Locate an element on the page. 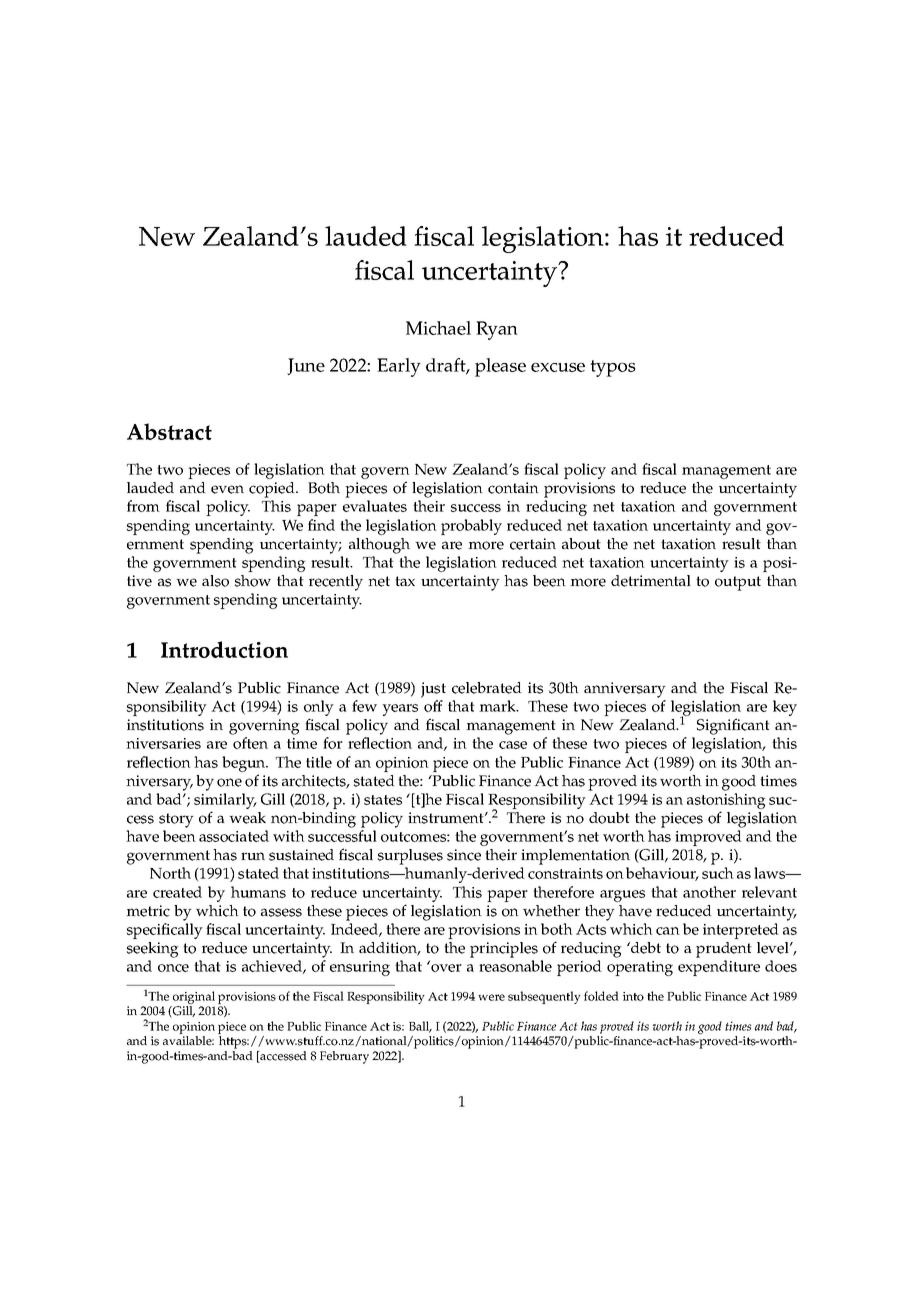  states is located at coordinates (383, 800).
